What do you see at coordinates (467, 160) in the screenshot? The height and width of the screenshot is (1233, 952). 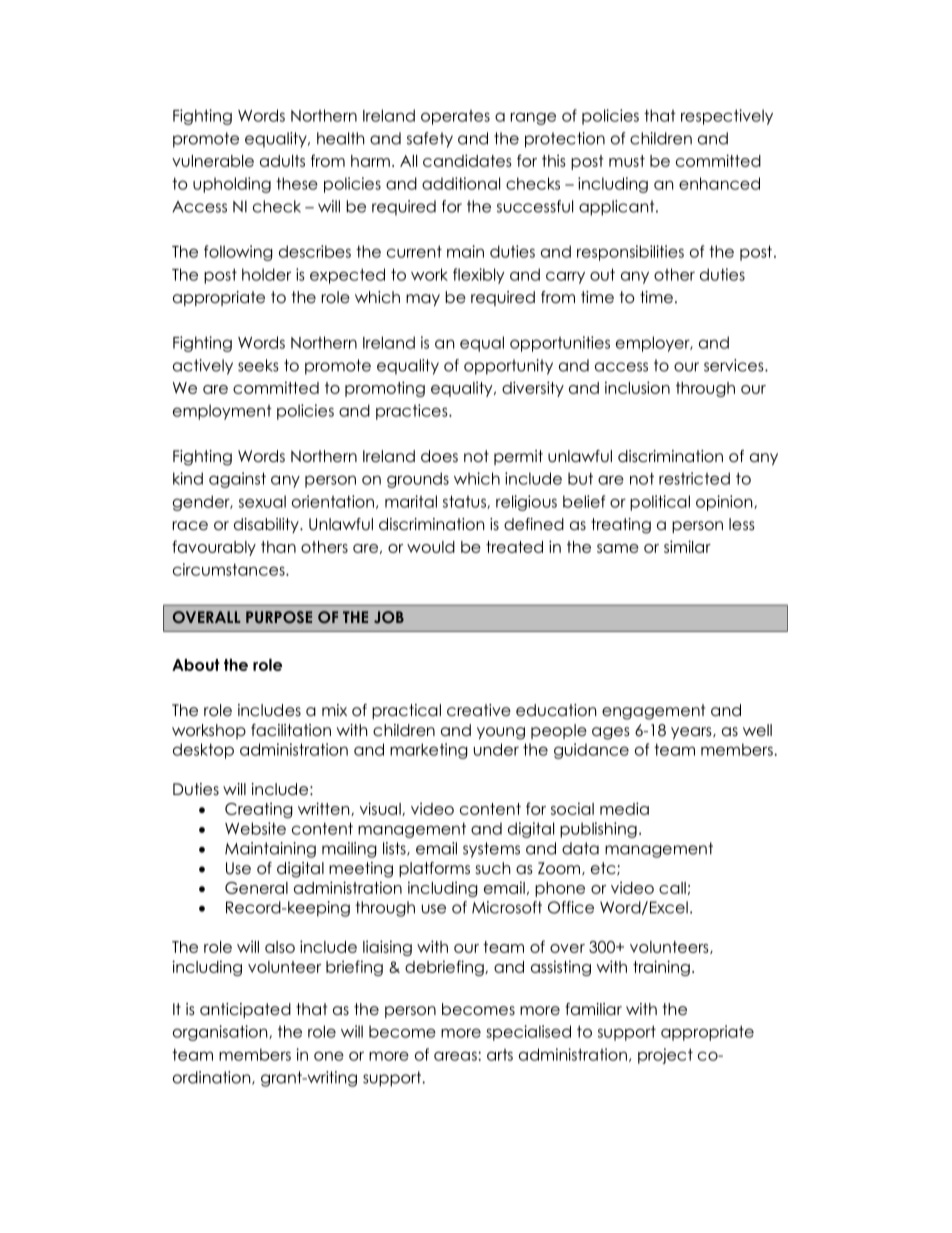 I see `candidates` at bounding box center [467, 160].
